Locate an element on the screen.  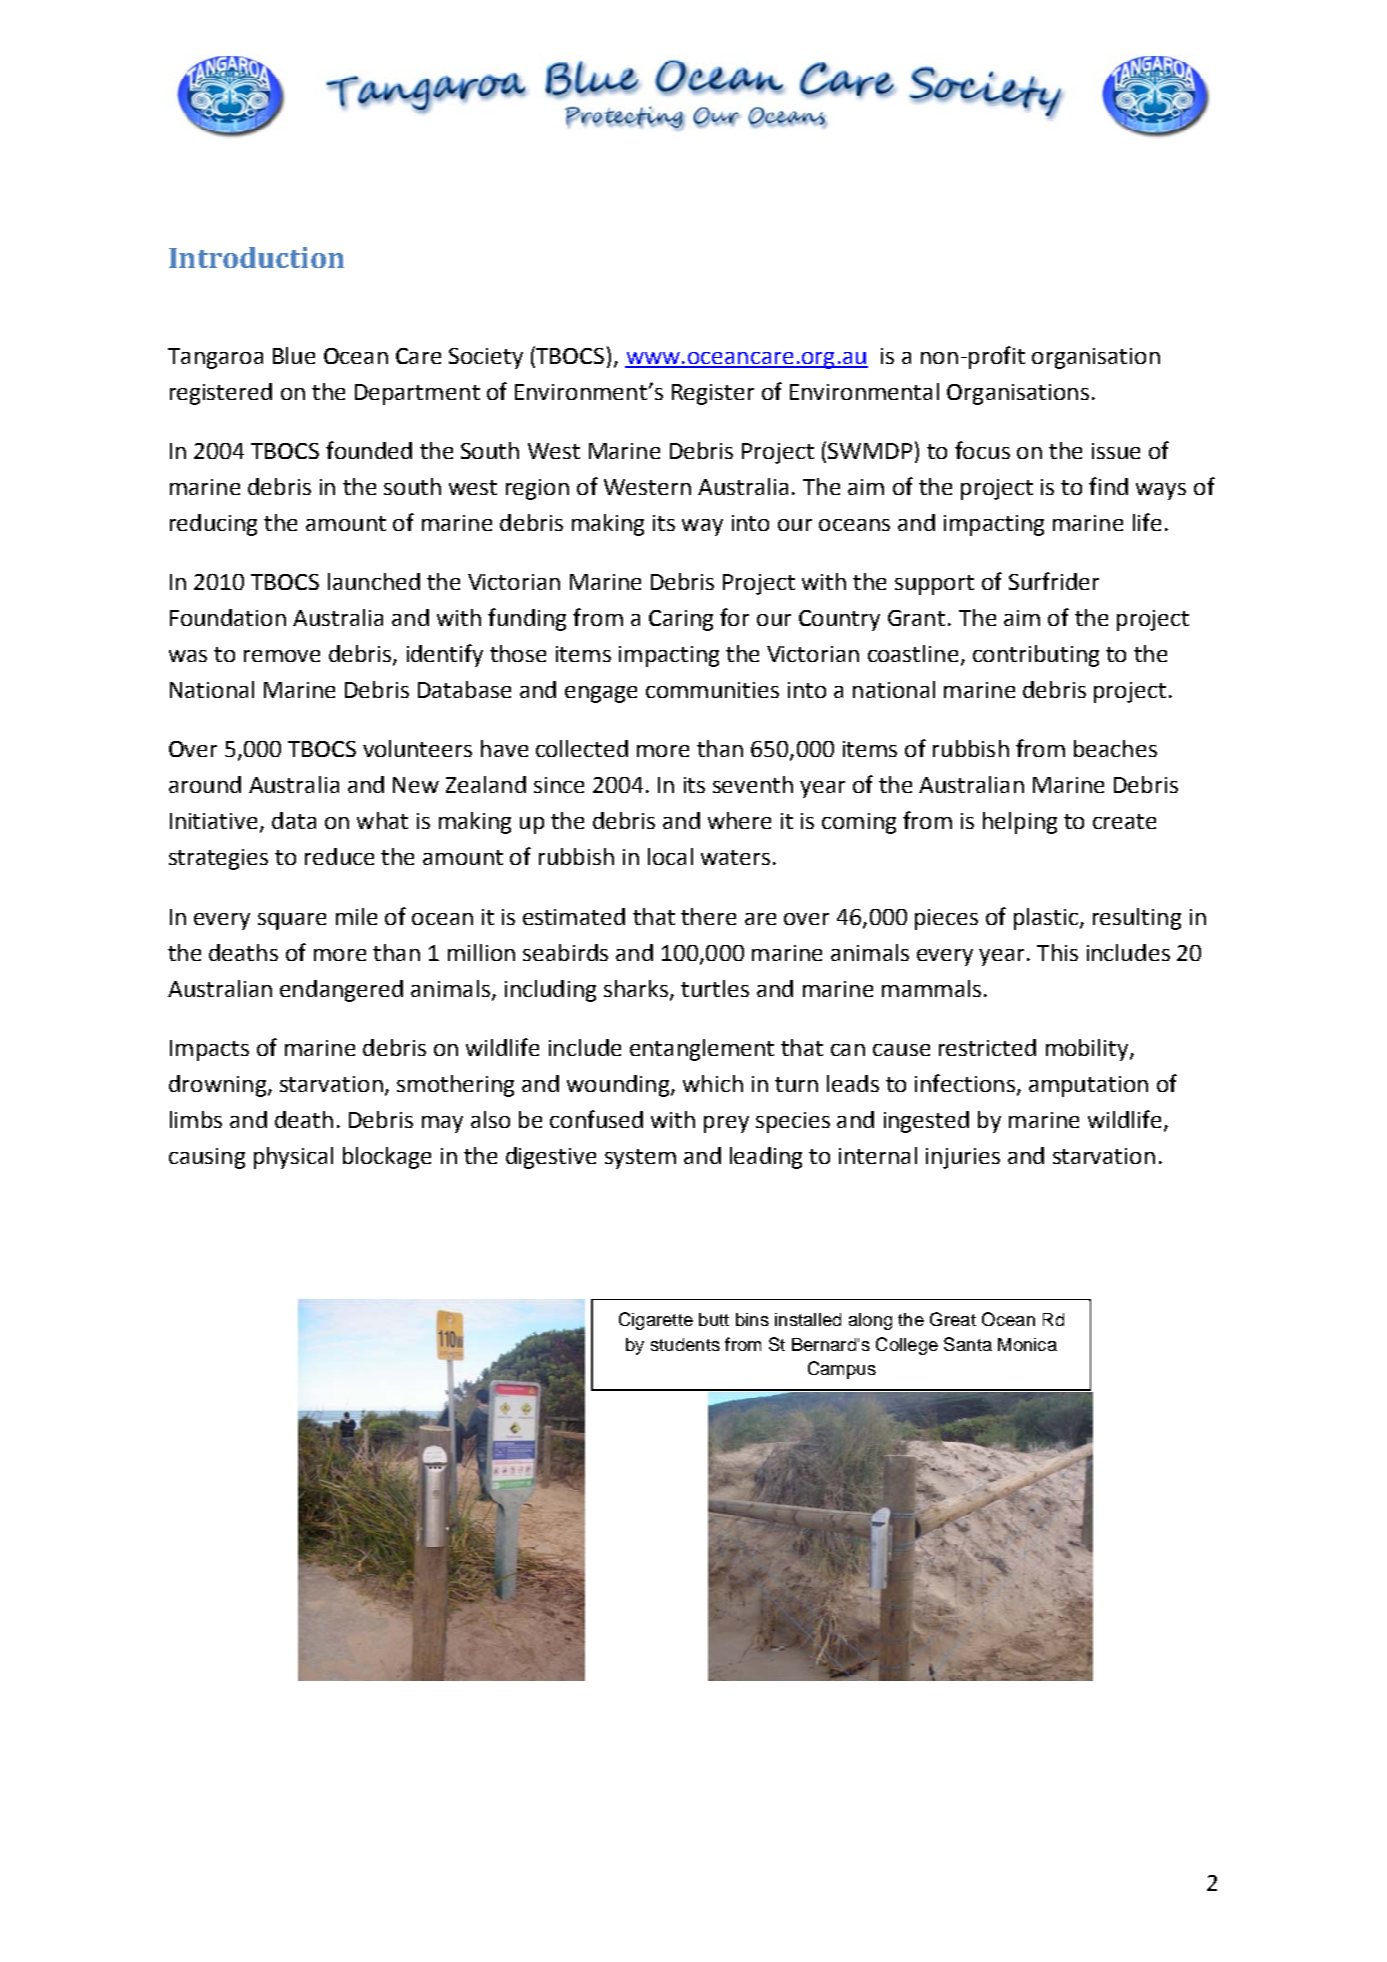
Introduction is located at coordinates (256, 257).
